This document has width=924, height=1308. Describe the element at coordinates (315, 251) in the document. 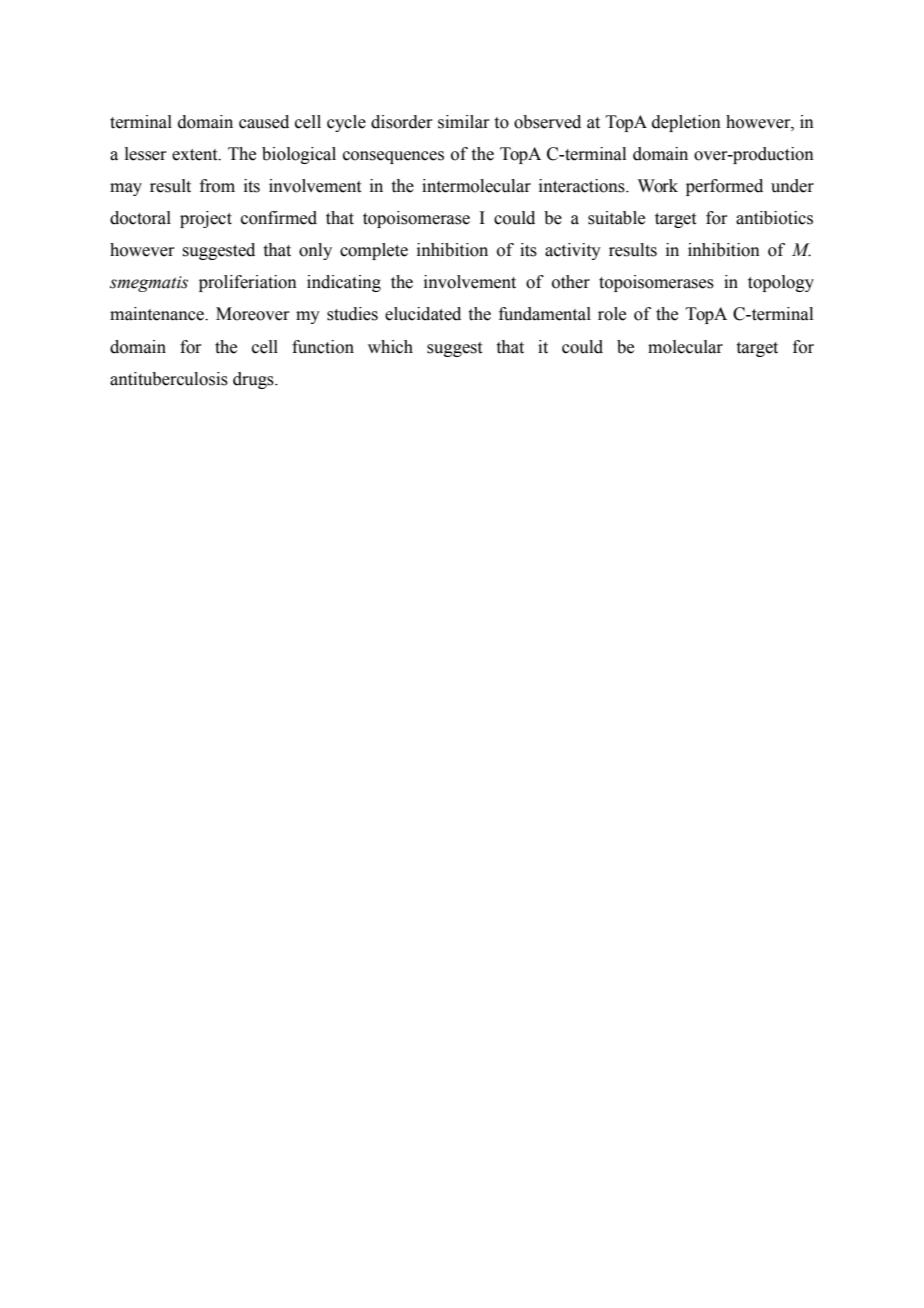

I see `only` at that location.
